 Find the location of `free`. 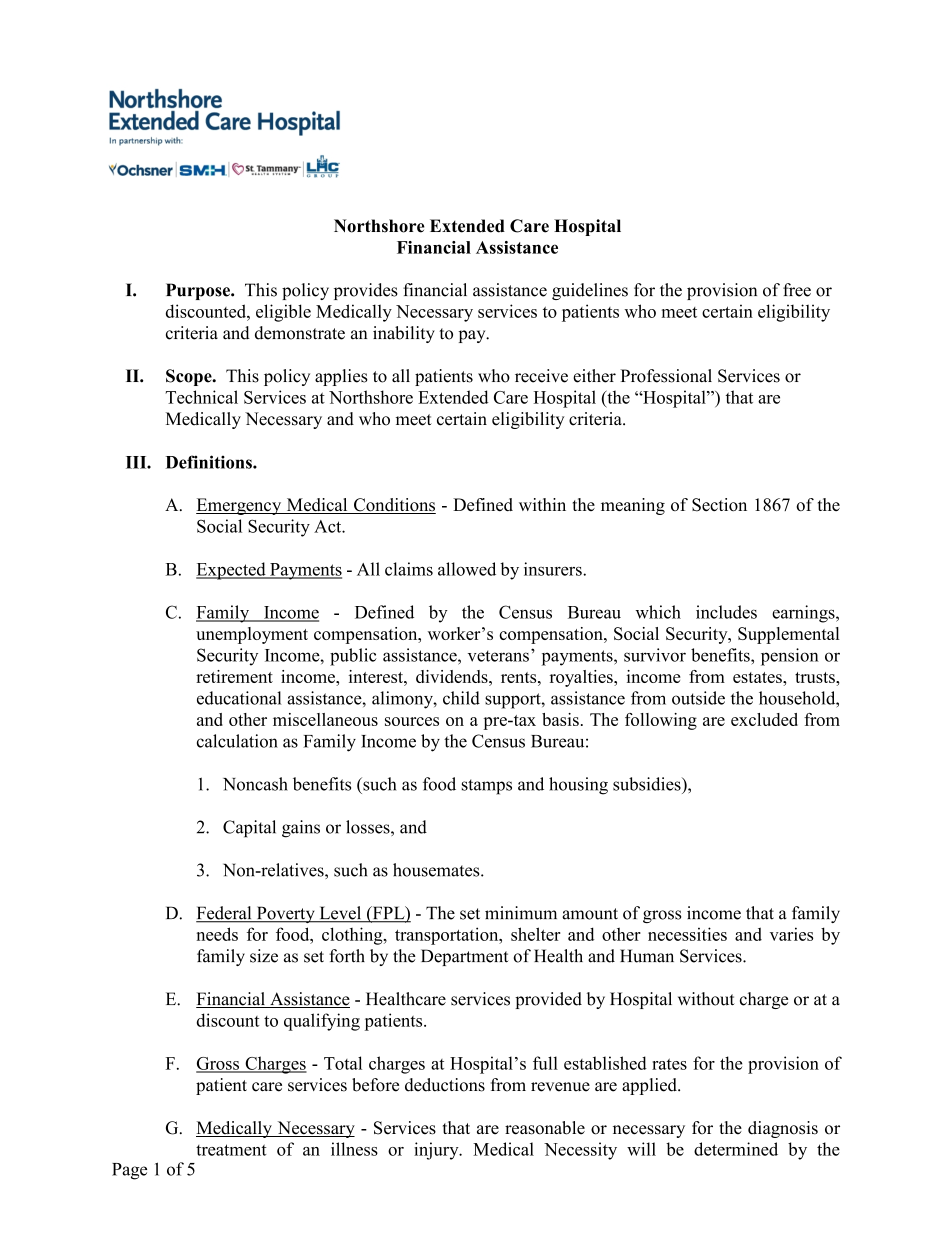

free is located at coordinates (797, 290).
